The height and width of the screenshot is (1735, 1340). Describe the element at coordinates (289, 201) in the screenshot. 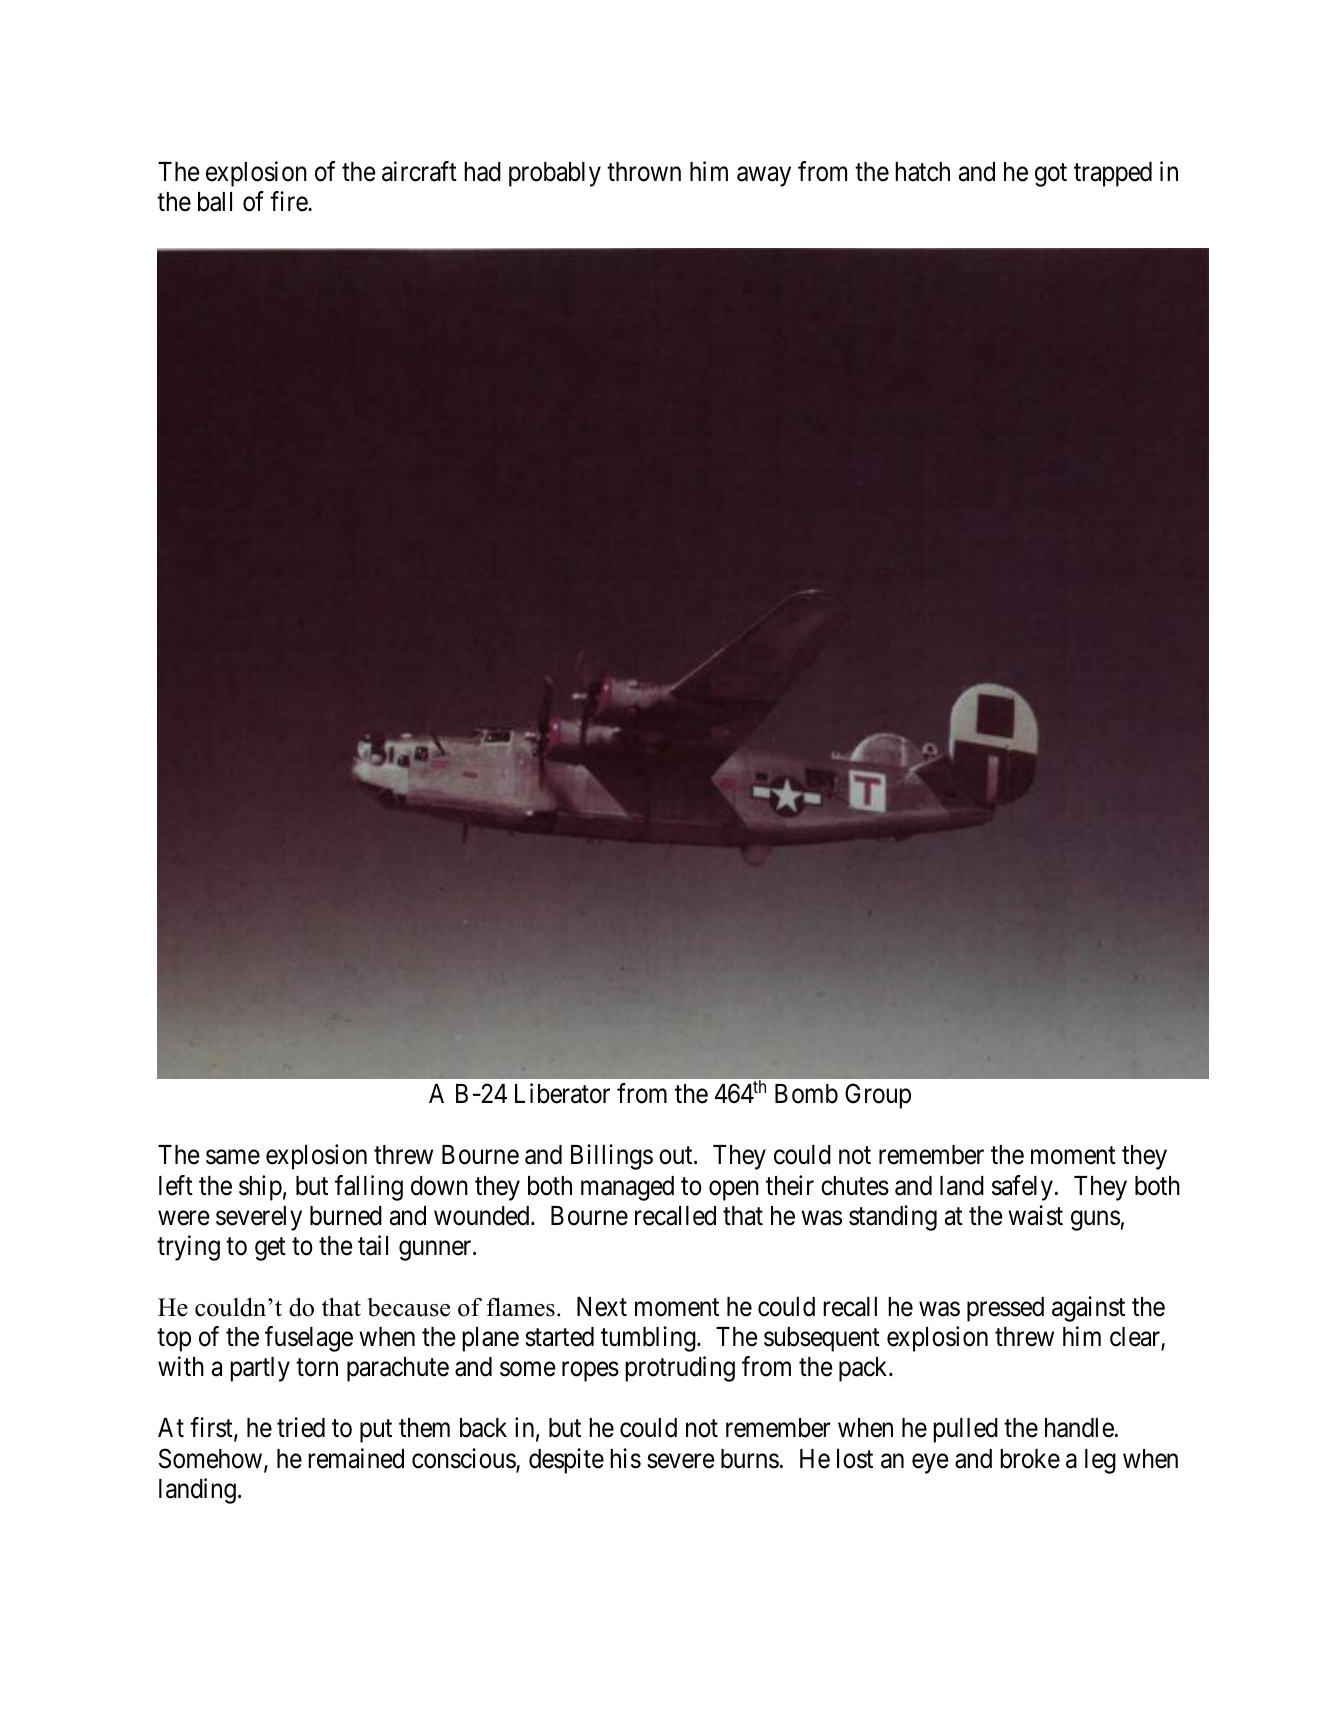

I see `fire` at that location.
